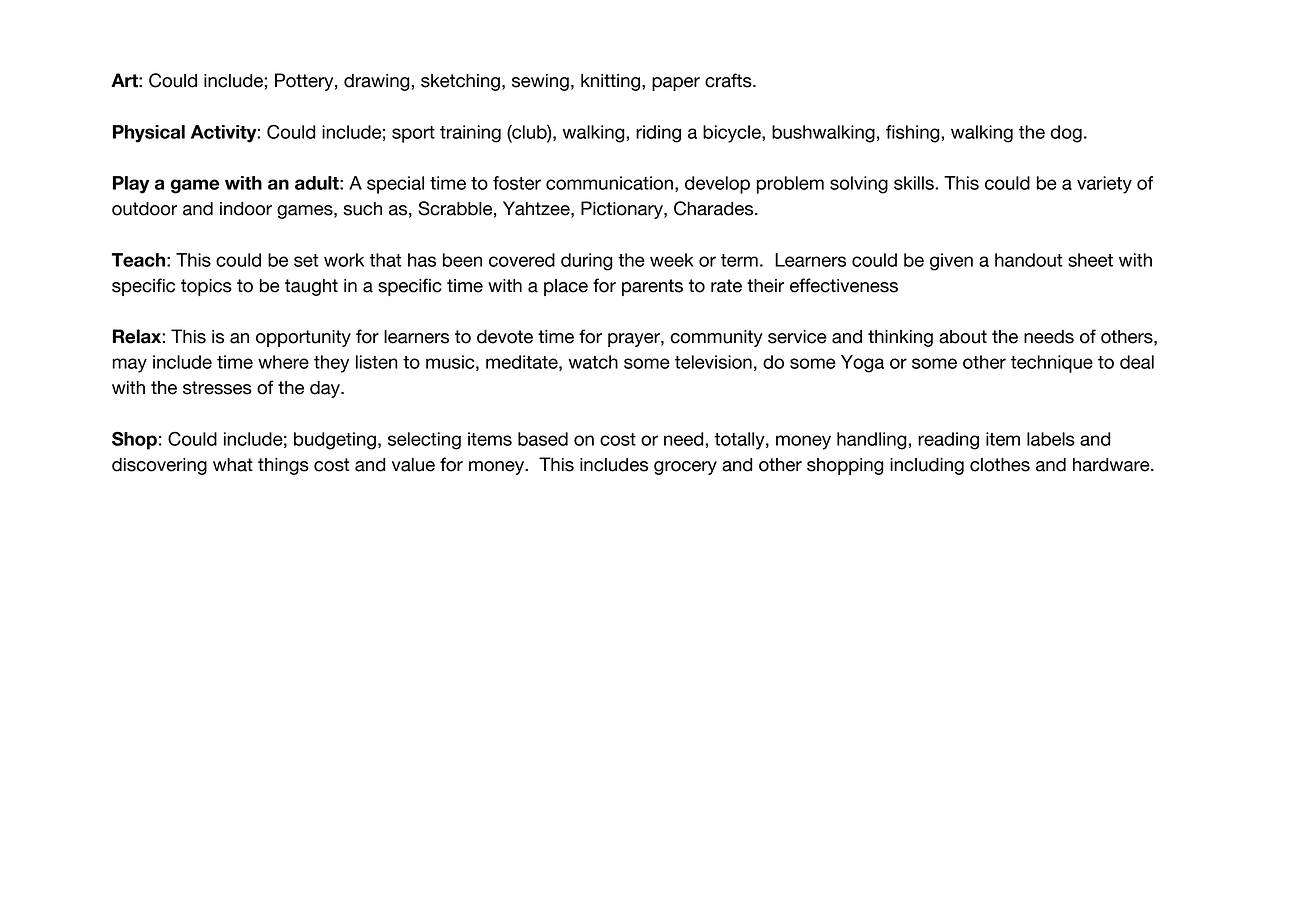 This page has height=924, width=1308. What do you see at coordinates (685, 468) in the page?
I see `grocery` at bounding box center [685, 468].
